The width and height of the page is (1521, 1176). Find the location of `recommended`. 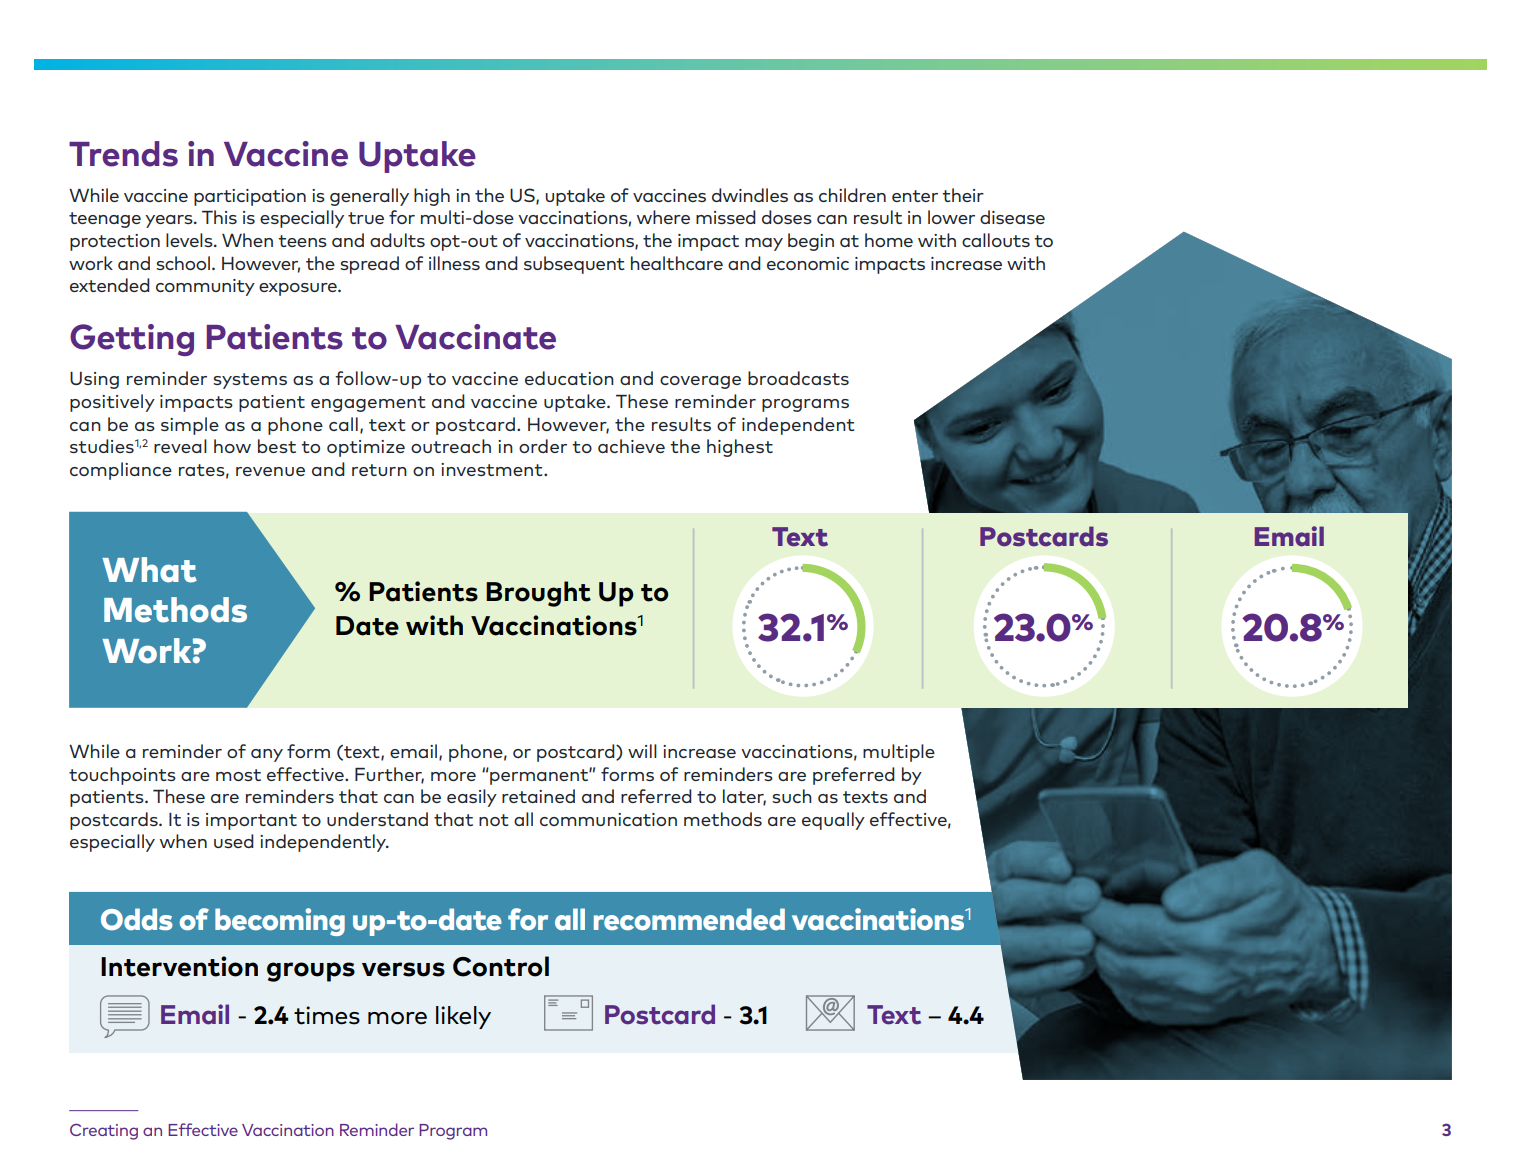

recommended is located at coordinates (689, 919).
